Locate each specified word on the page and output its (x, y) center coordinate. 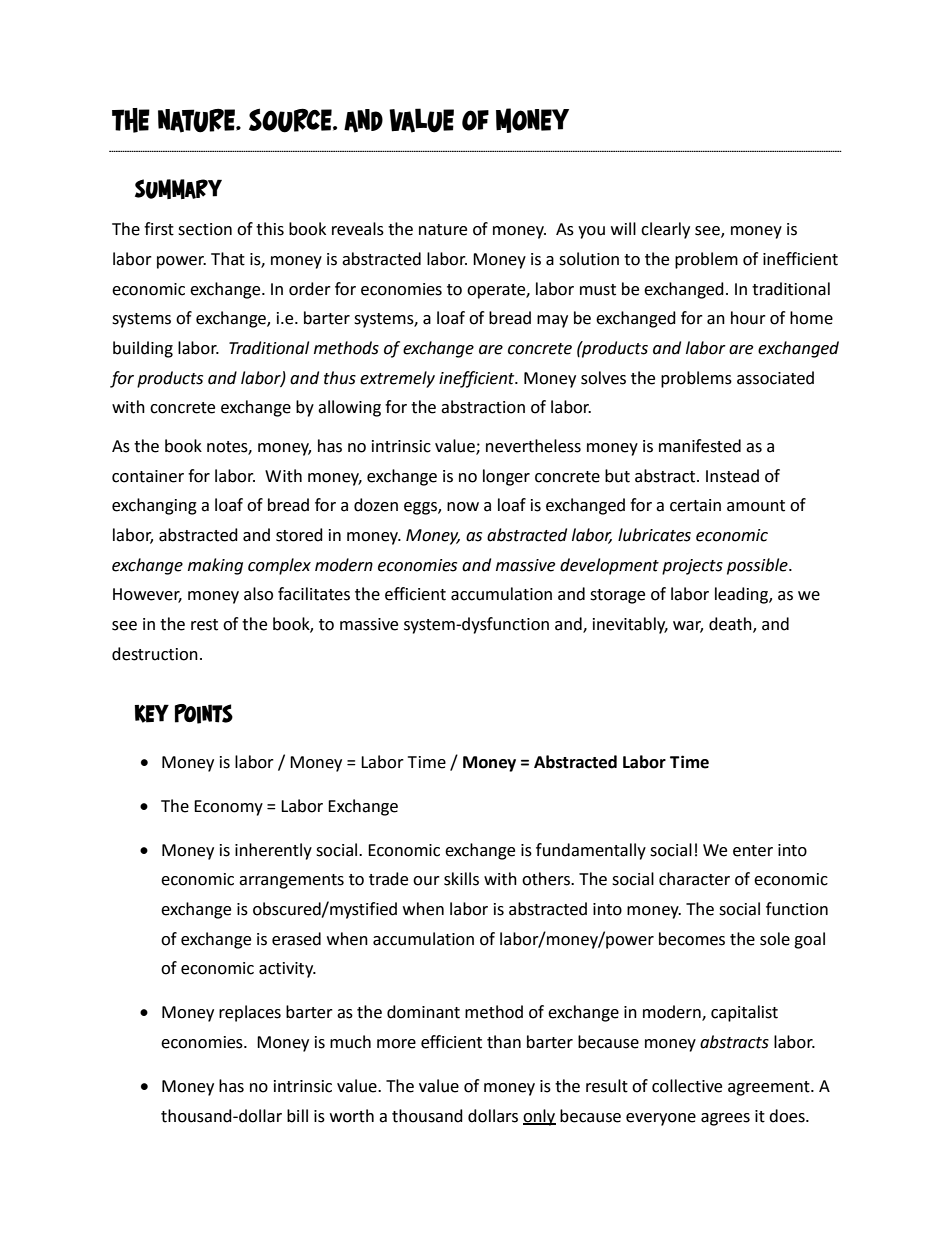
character (694, 879)
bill (297, 1116)
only (539, 1117)
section (205, 229)
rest (204, 625)
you (591, 232)
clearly (665, 230)
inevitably (630, 625)
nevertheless (533, 446)
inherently (273, 851)
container (148, 476)
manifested (700, 446)
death (731, 625)
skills (461, 879)
